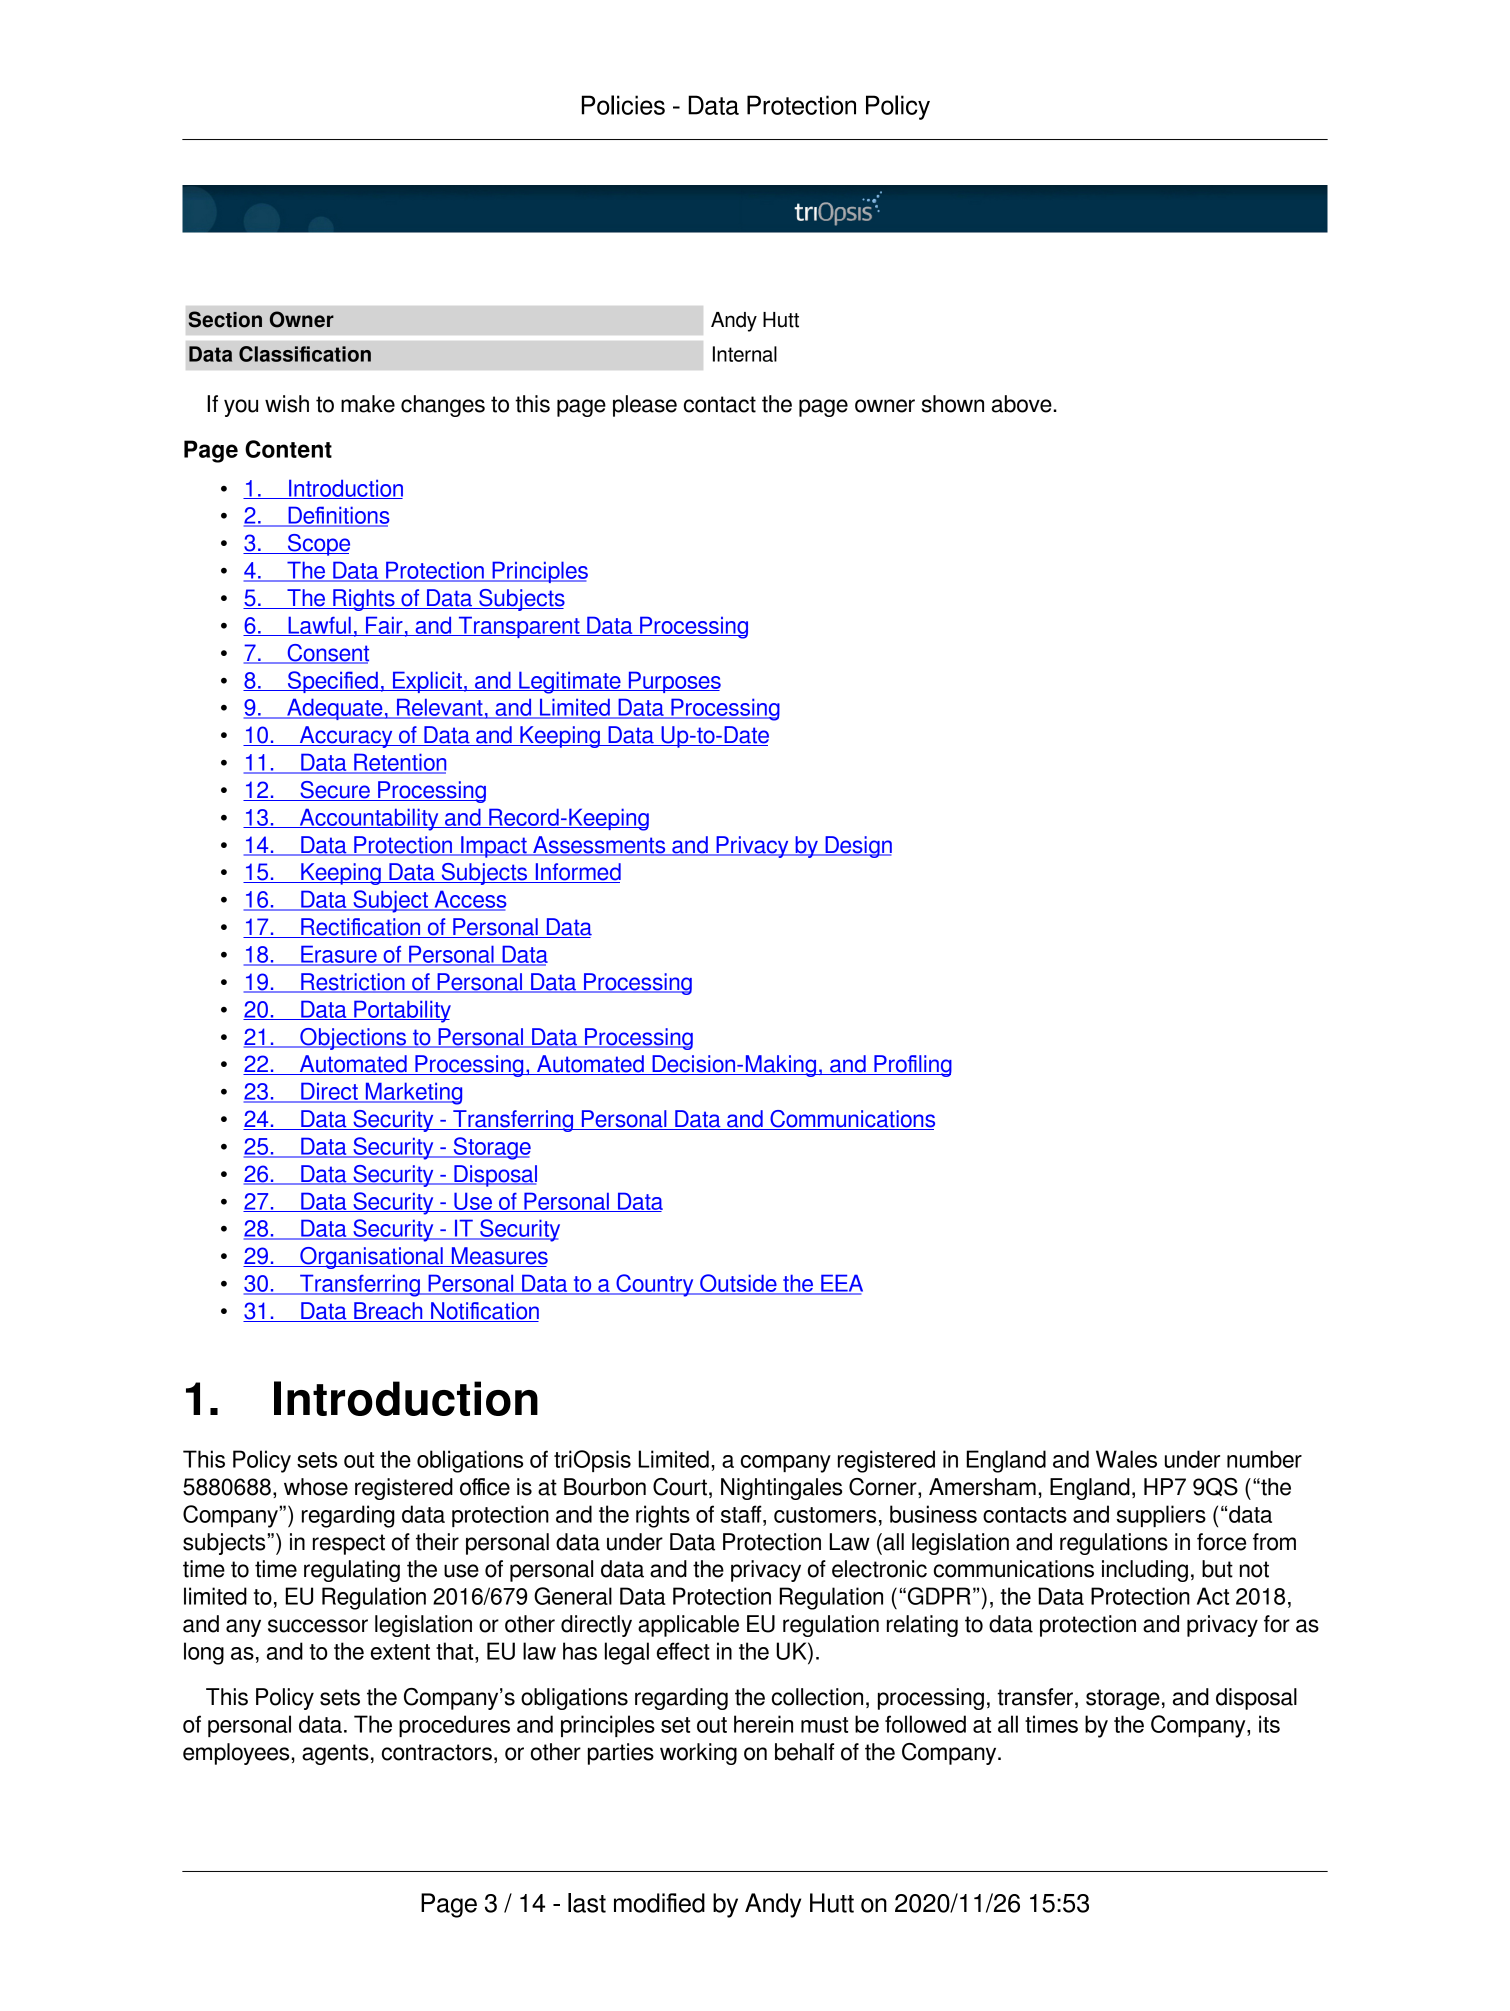 The width and height of the page is (1510, 2011). What do you see at coordinates (857, 847) in the page?
I see `Design` at bounding box center [857, 847].
